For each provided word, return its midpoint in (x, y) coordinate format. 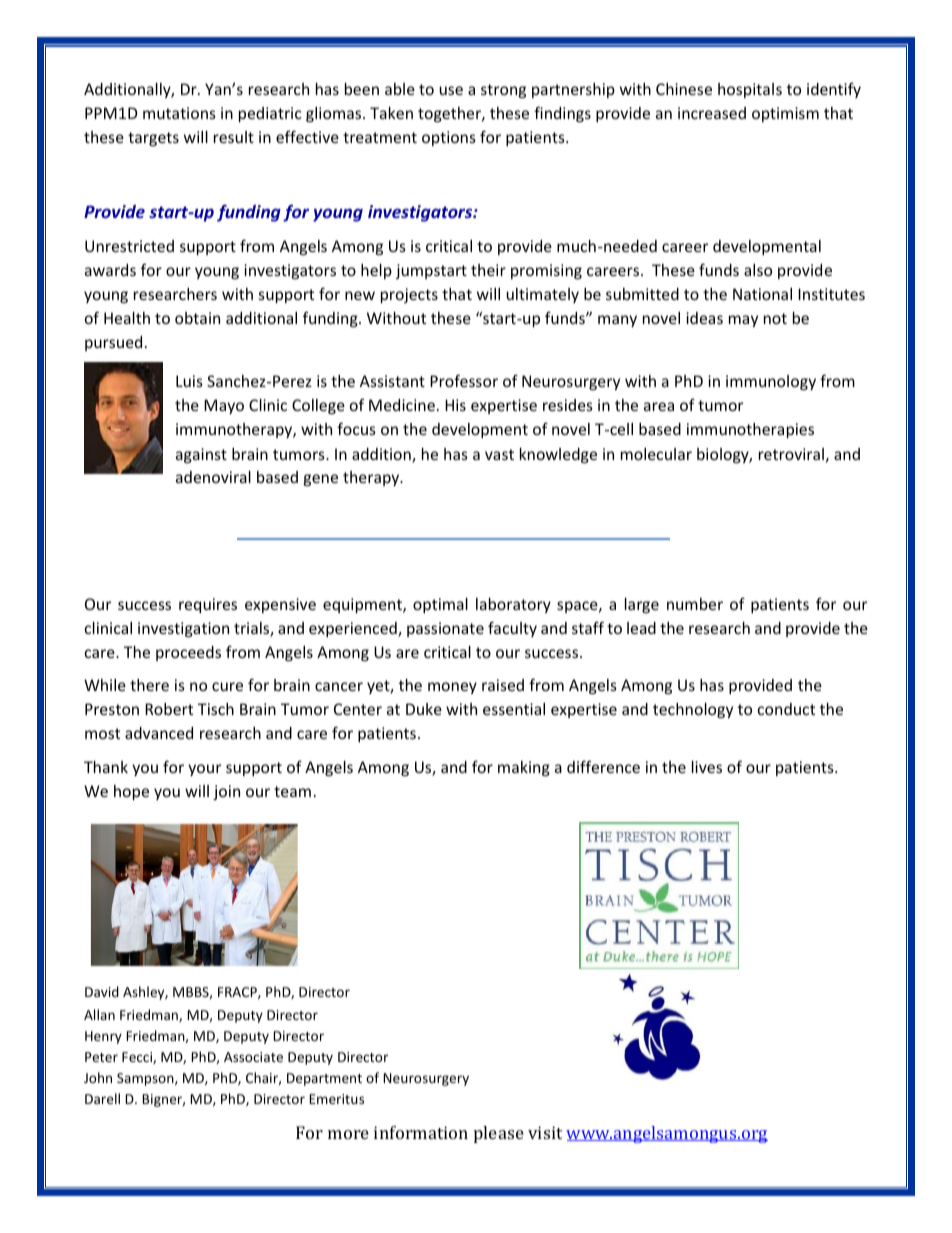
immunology (771, 382)
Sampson (146, 1079)
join (226, 792)
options (449, 138)
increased (712, 113)
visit (545, 1132)
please (499, 1134)
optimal (440, 605)
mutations (179, 113)
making (524, 768)
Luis (189, 381)
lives (707, 767)
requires (208, 605)
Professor (464, 380)
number (695, 604)
